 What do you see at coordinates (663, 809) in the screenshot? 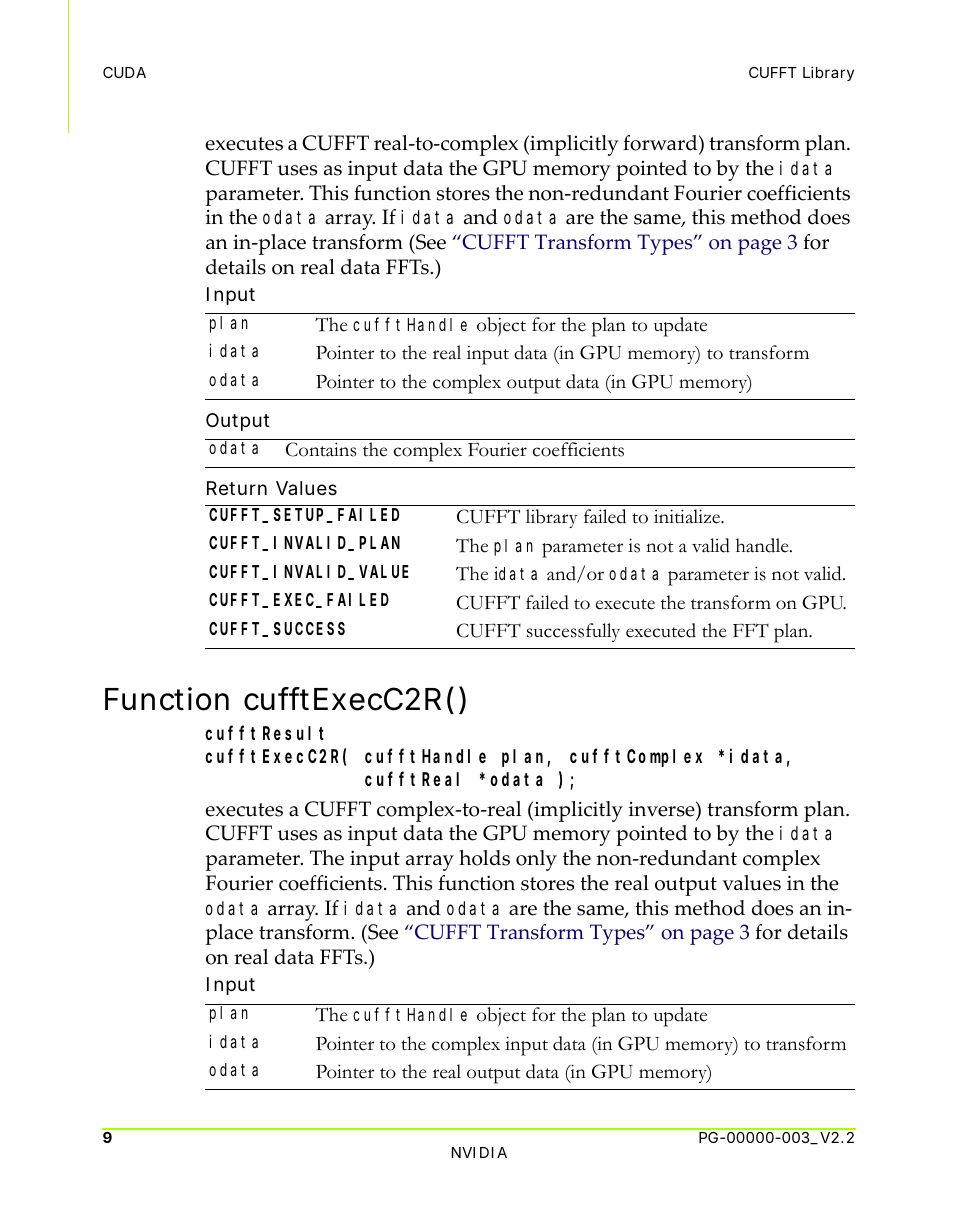
I see `inverse` at bounding box center [663, 809].
